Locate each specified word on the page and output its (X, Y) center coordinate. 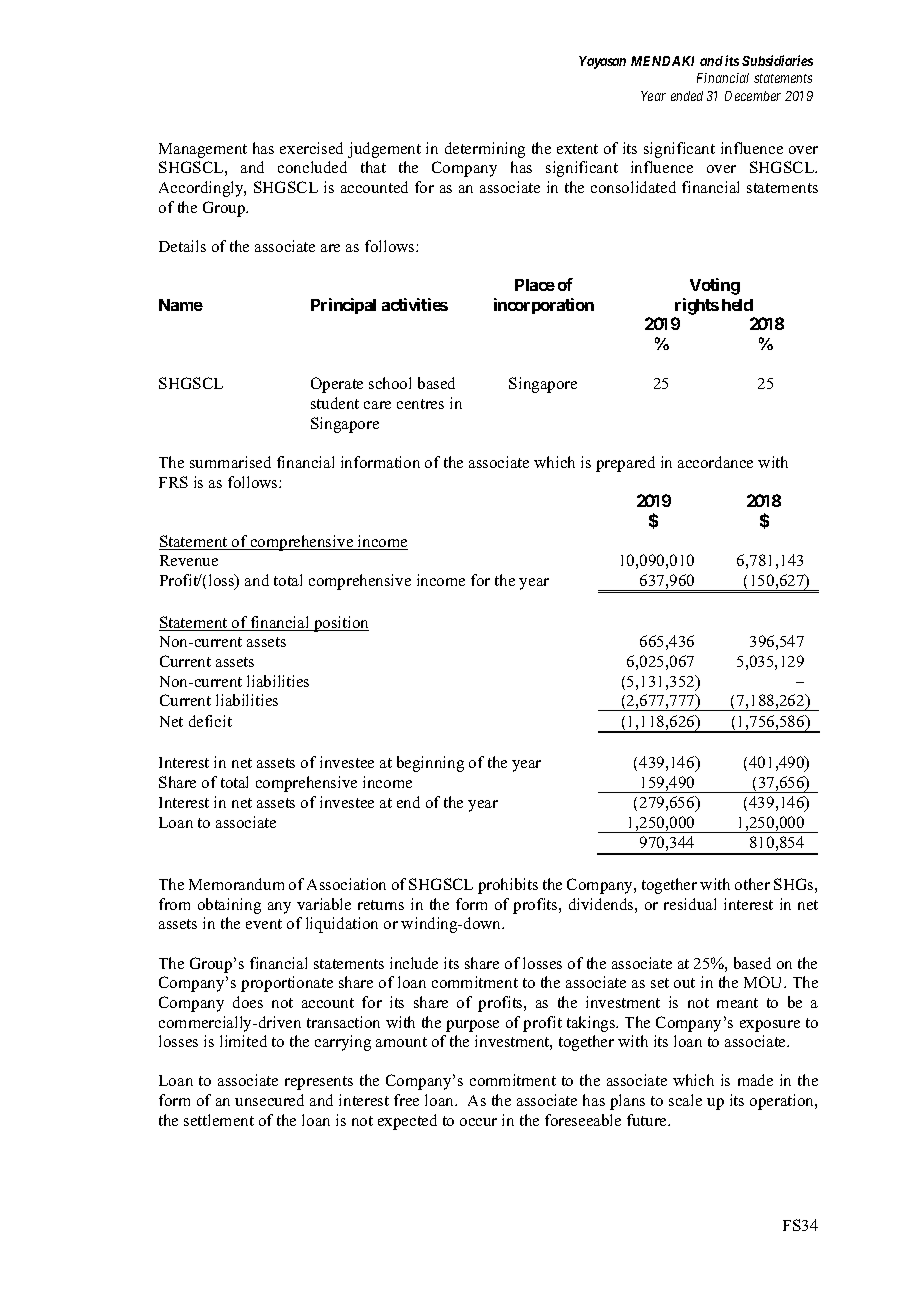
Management (203, 150)
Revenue (189, 560)
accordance (715, 462)
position (340, 624)
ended (687, 96)
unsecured (269, 1100)
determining (485, 150)
